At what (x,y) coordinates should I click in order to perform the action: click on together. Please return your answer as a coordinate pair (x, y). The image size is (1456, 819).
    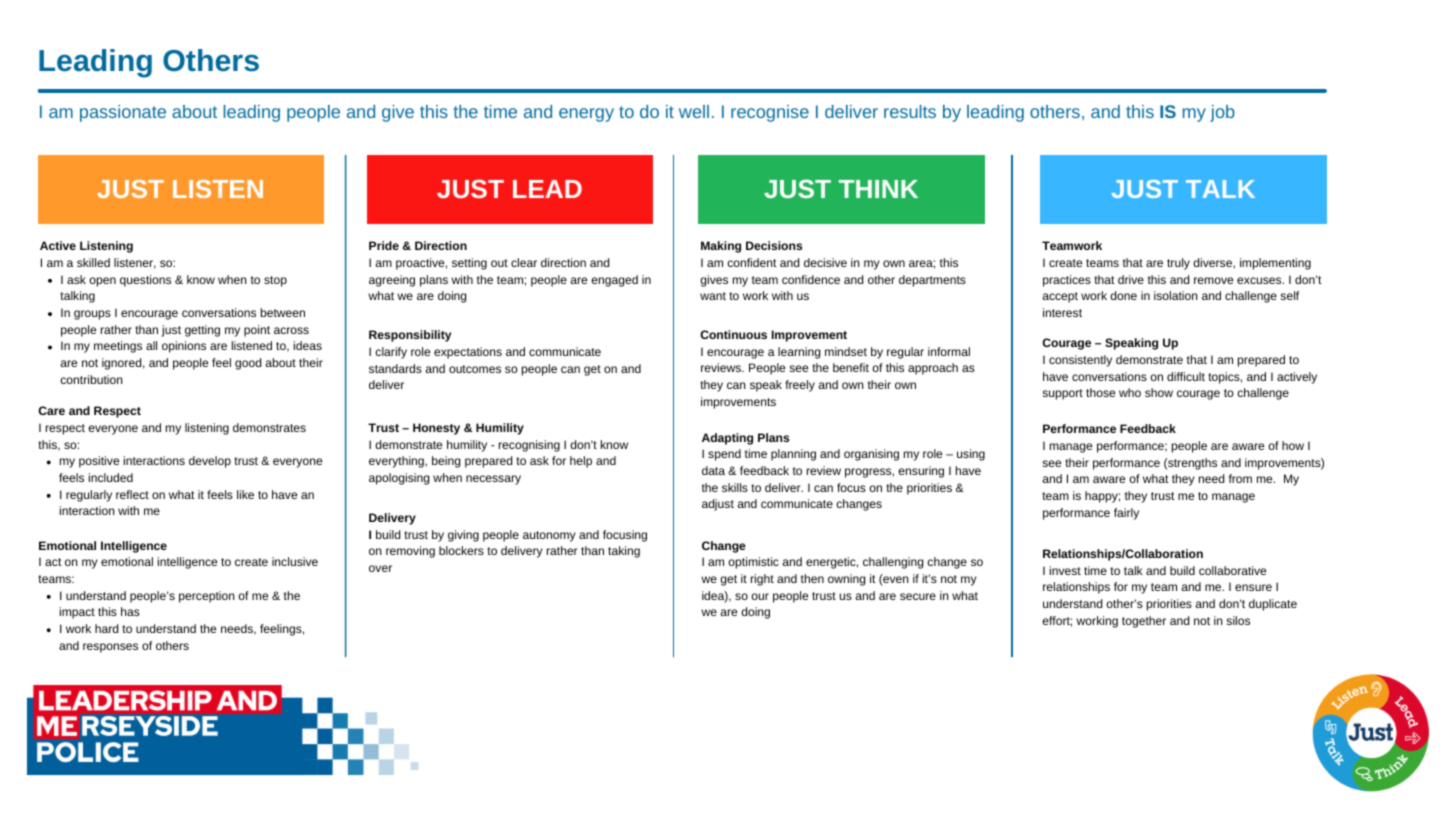
    Looking at the image, I should click on (1144, 622).
